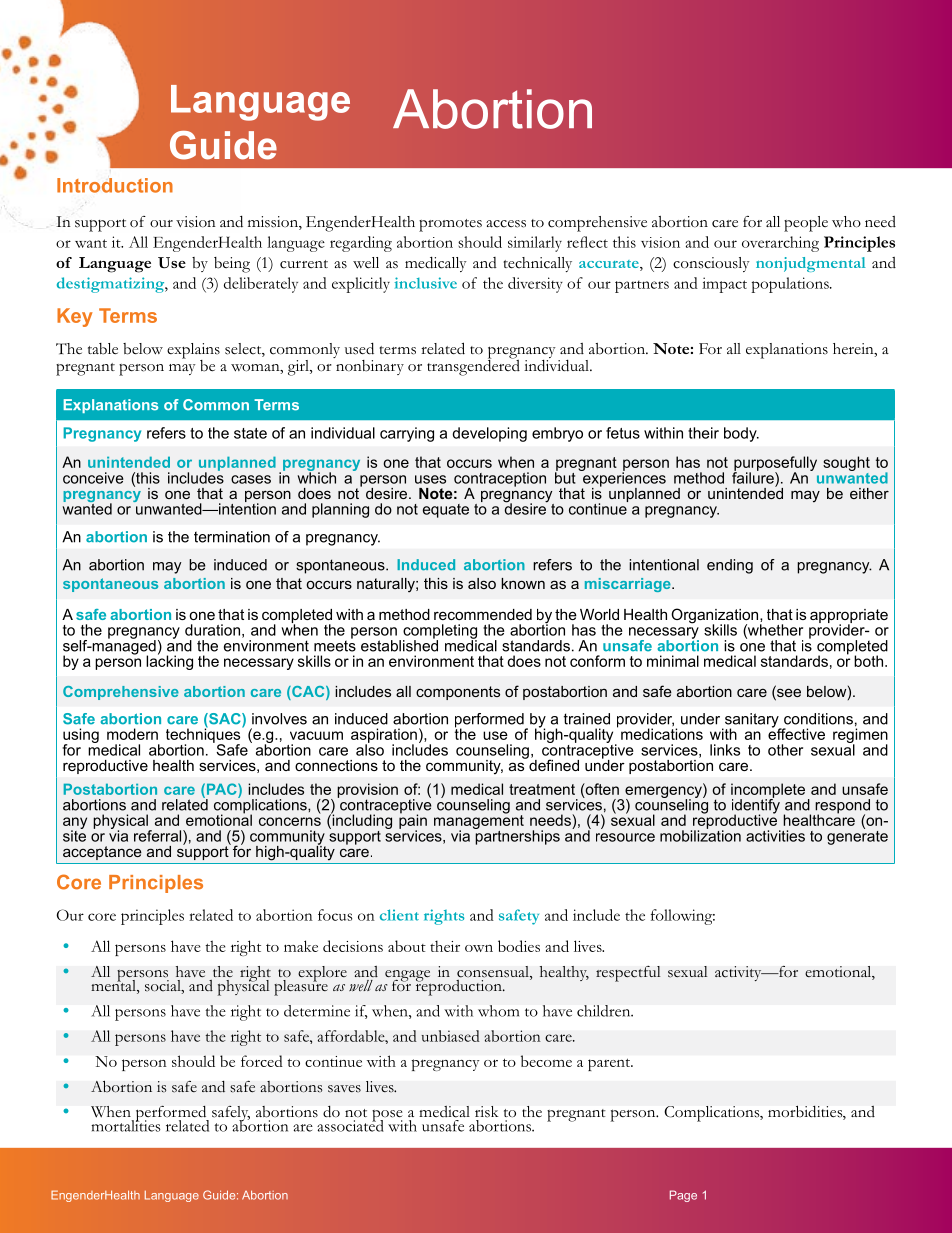 The width and height of the screenshot is (952, 1233). What do you see at coordinates (489, 434) in the screenshot?
I see `developing` at bounding box center [489, 434].
